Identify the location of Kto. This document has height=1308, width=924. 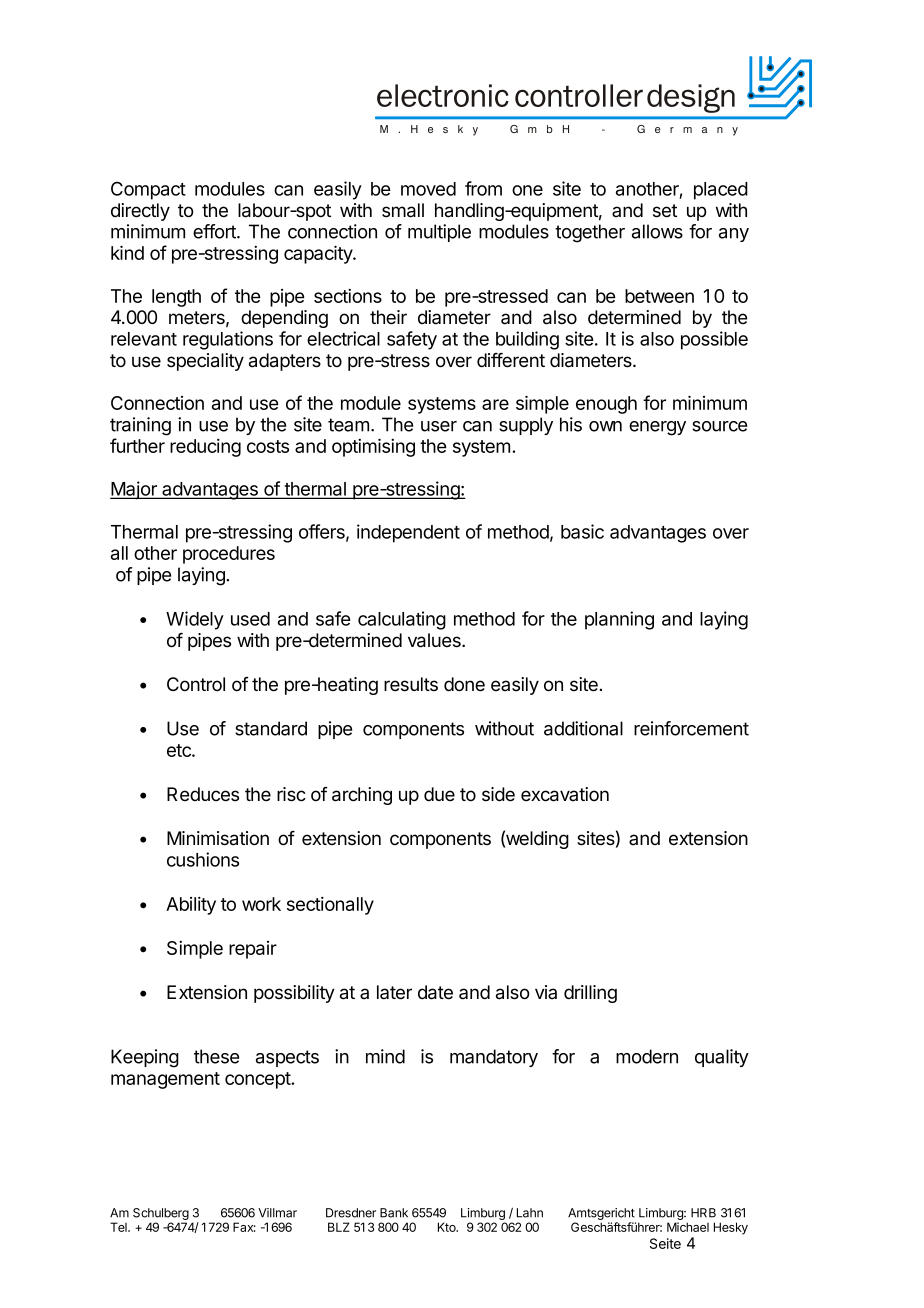
(448, 1227).
